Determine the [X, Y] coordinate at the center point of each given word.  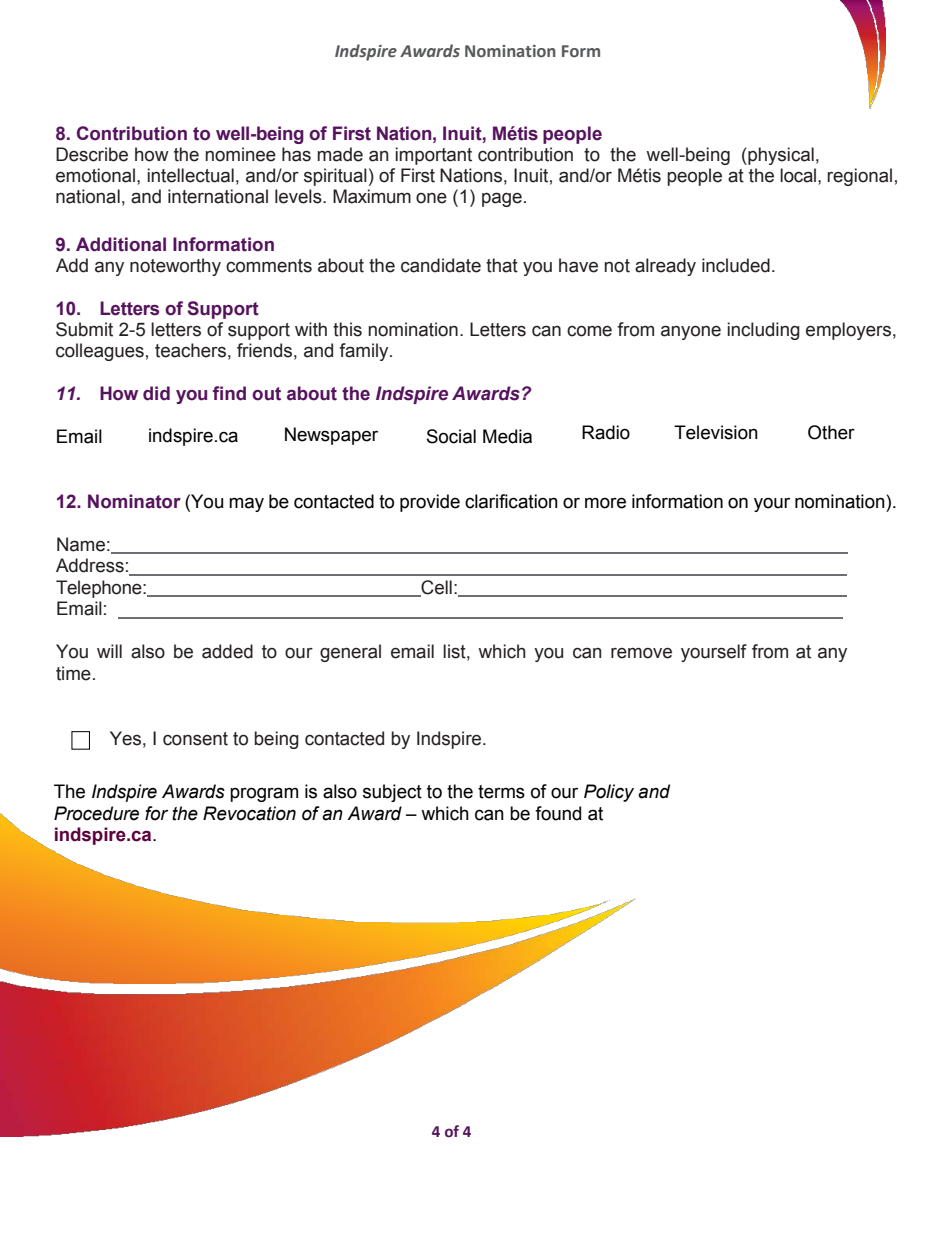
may [246, 504]
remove [641, 653]
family [365, 352]
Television [716, 432]
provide [430, 503]
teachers [190, 350]
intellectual [190, 175]
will [109, 651]
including [763, 331]
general [350, 653]
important [433, 156]
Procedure [96, 813]
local [799, 175]
